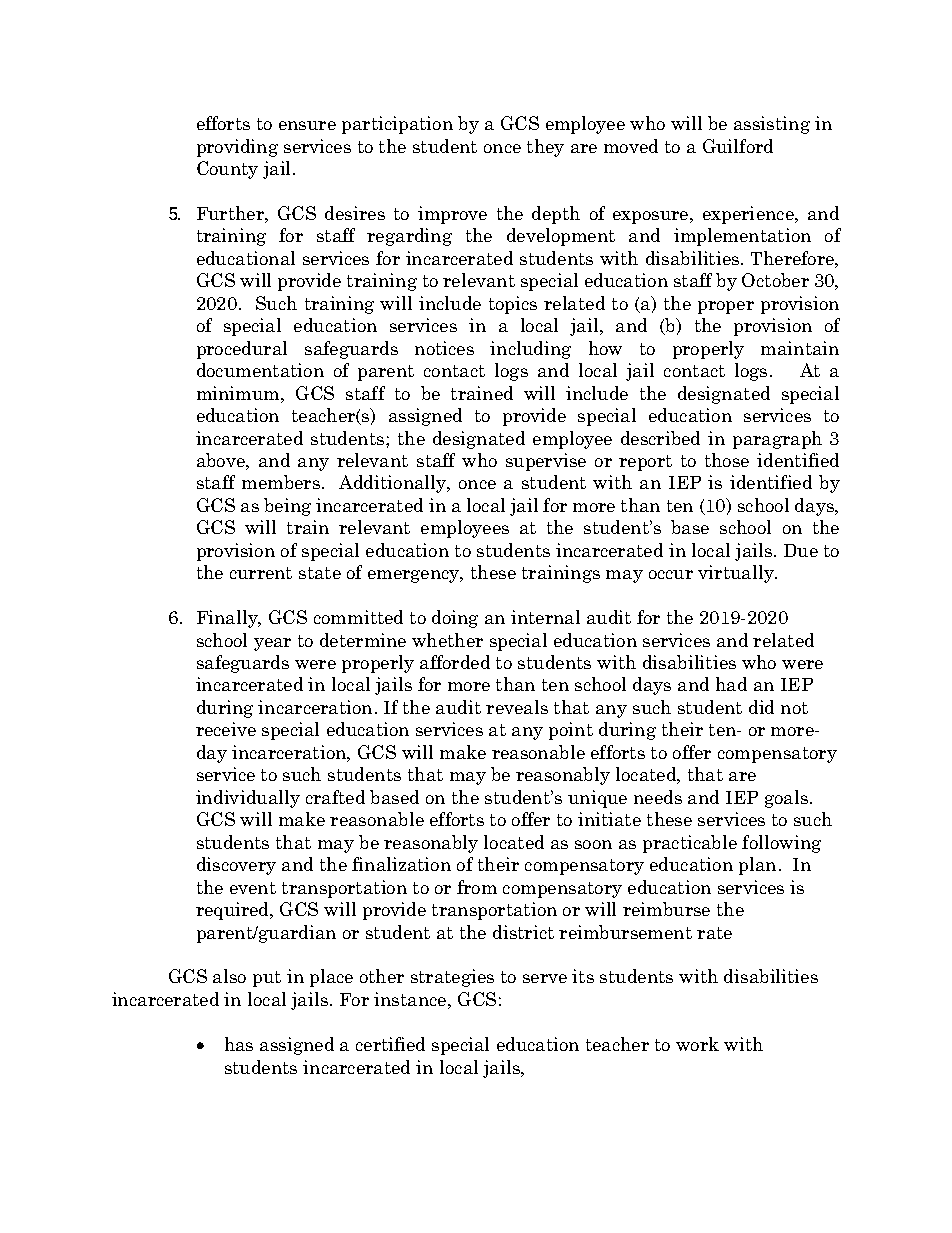  Describe the element at coordinates (545, 148) in the page. I see `they` at that location.
